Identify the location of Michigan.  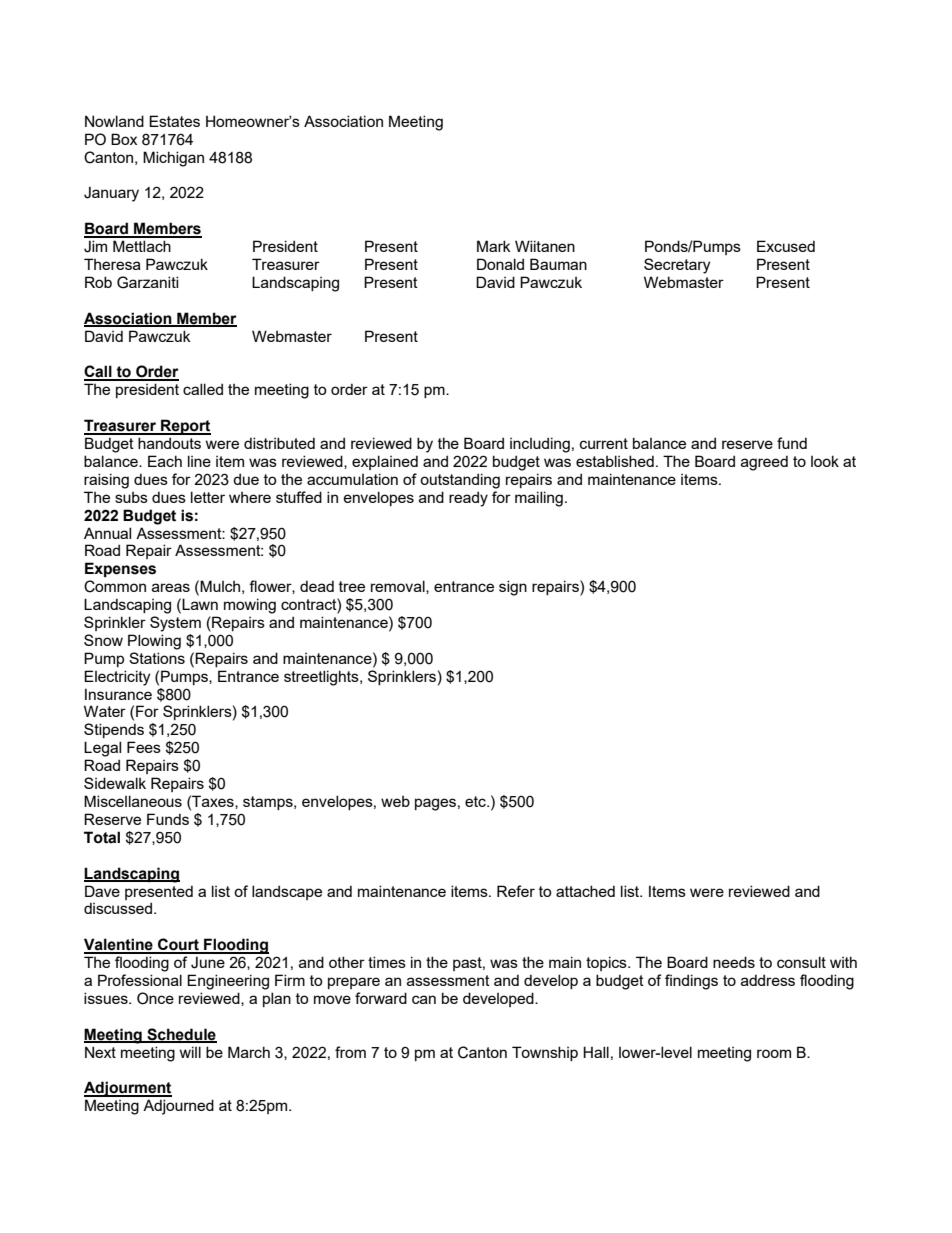
(173, 159).
